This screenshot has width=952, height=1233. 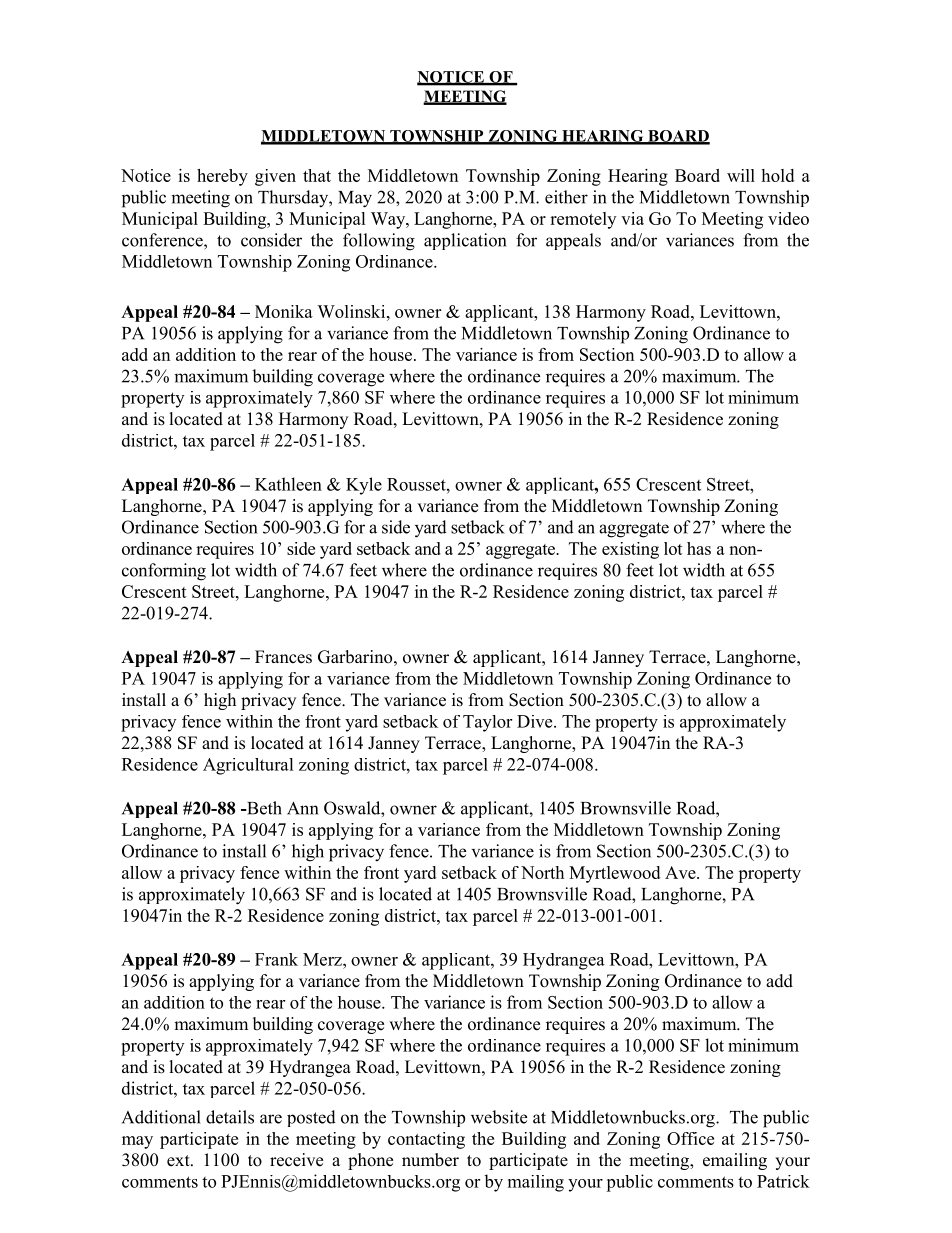 I want to click on Frances, so click(x=283, y=657).
